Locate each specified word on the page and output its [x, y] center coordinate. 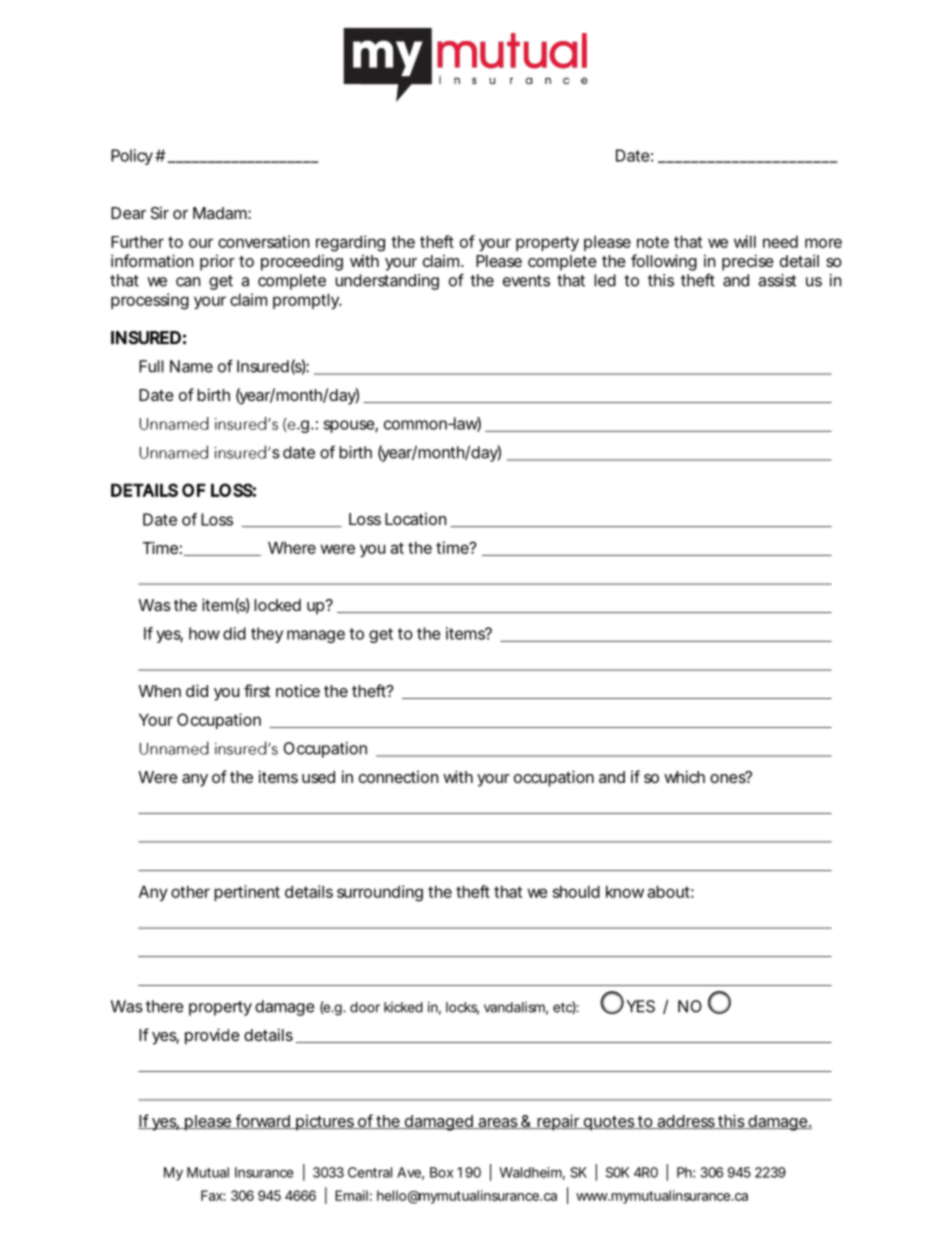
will [745, 241]
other [190, 891]
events [526, 281]
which [684, 776]
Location [415, 519]
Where [292, 547]
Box [441, 1172]
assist [777, 280]
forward [263, 1121]
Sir [160, 213]
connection [398, 777]
